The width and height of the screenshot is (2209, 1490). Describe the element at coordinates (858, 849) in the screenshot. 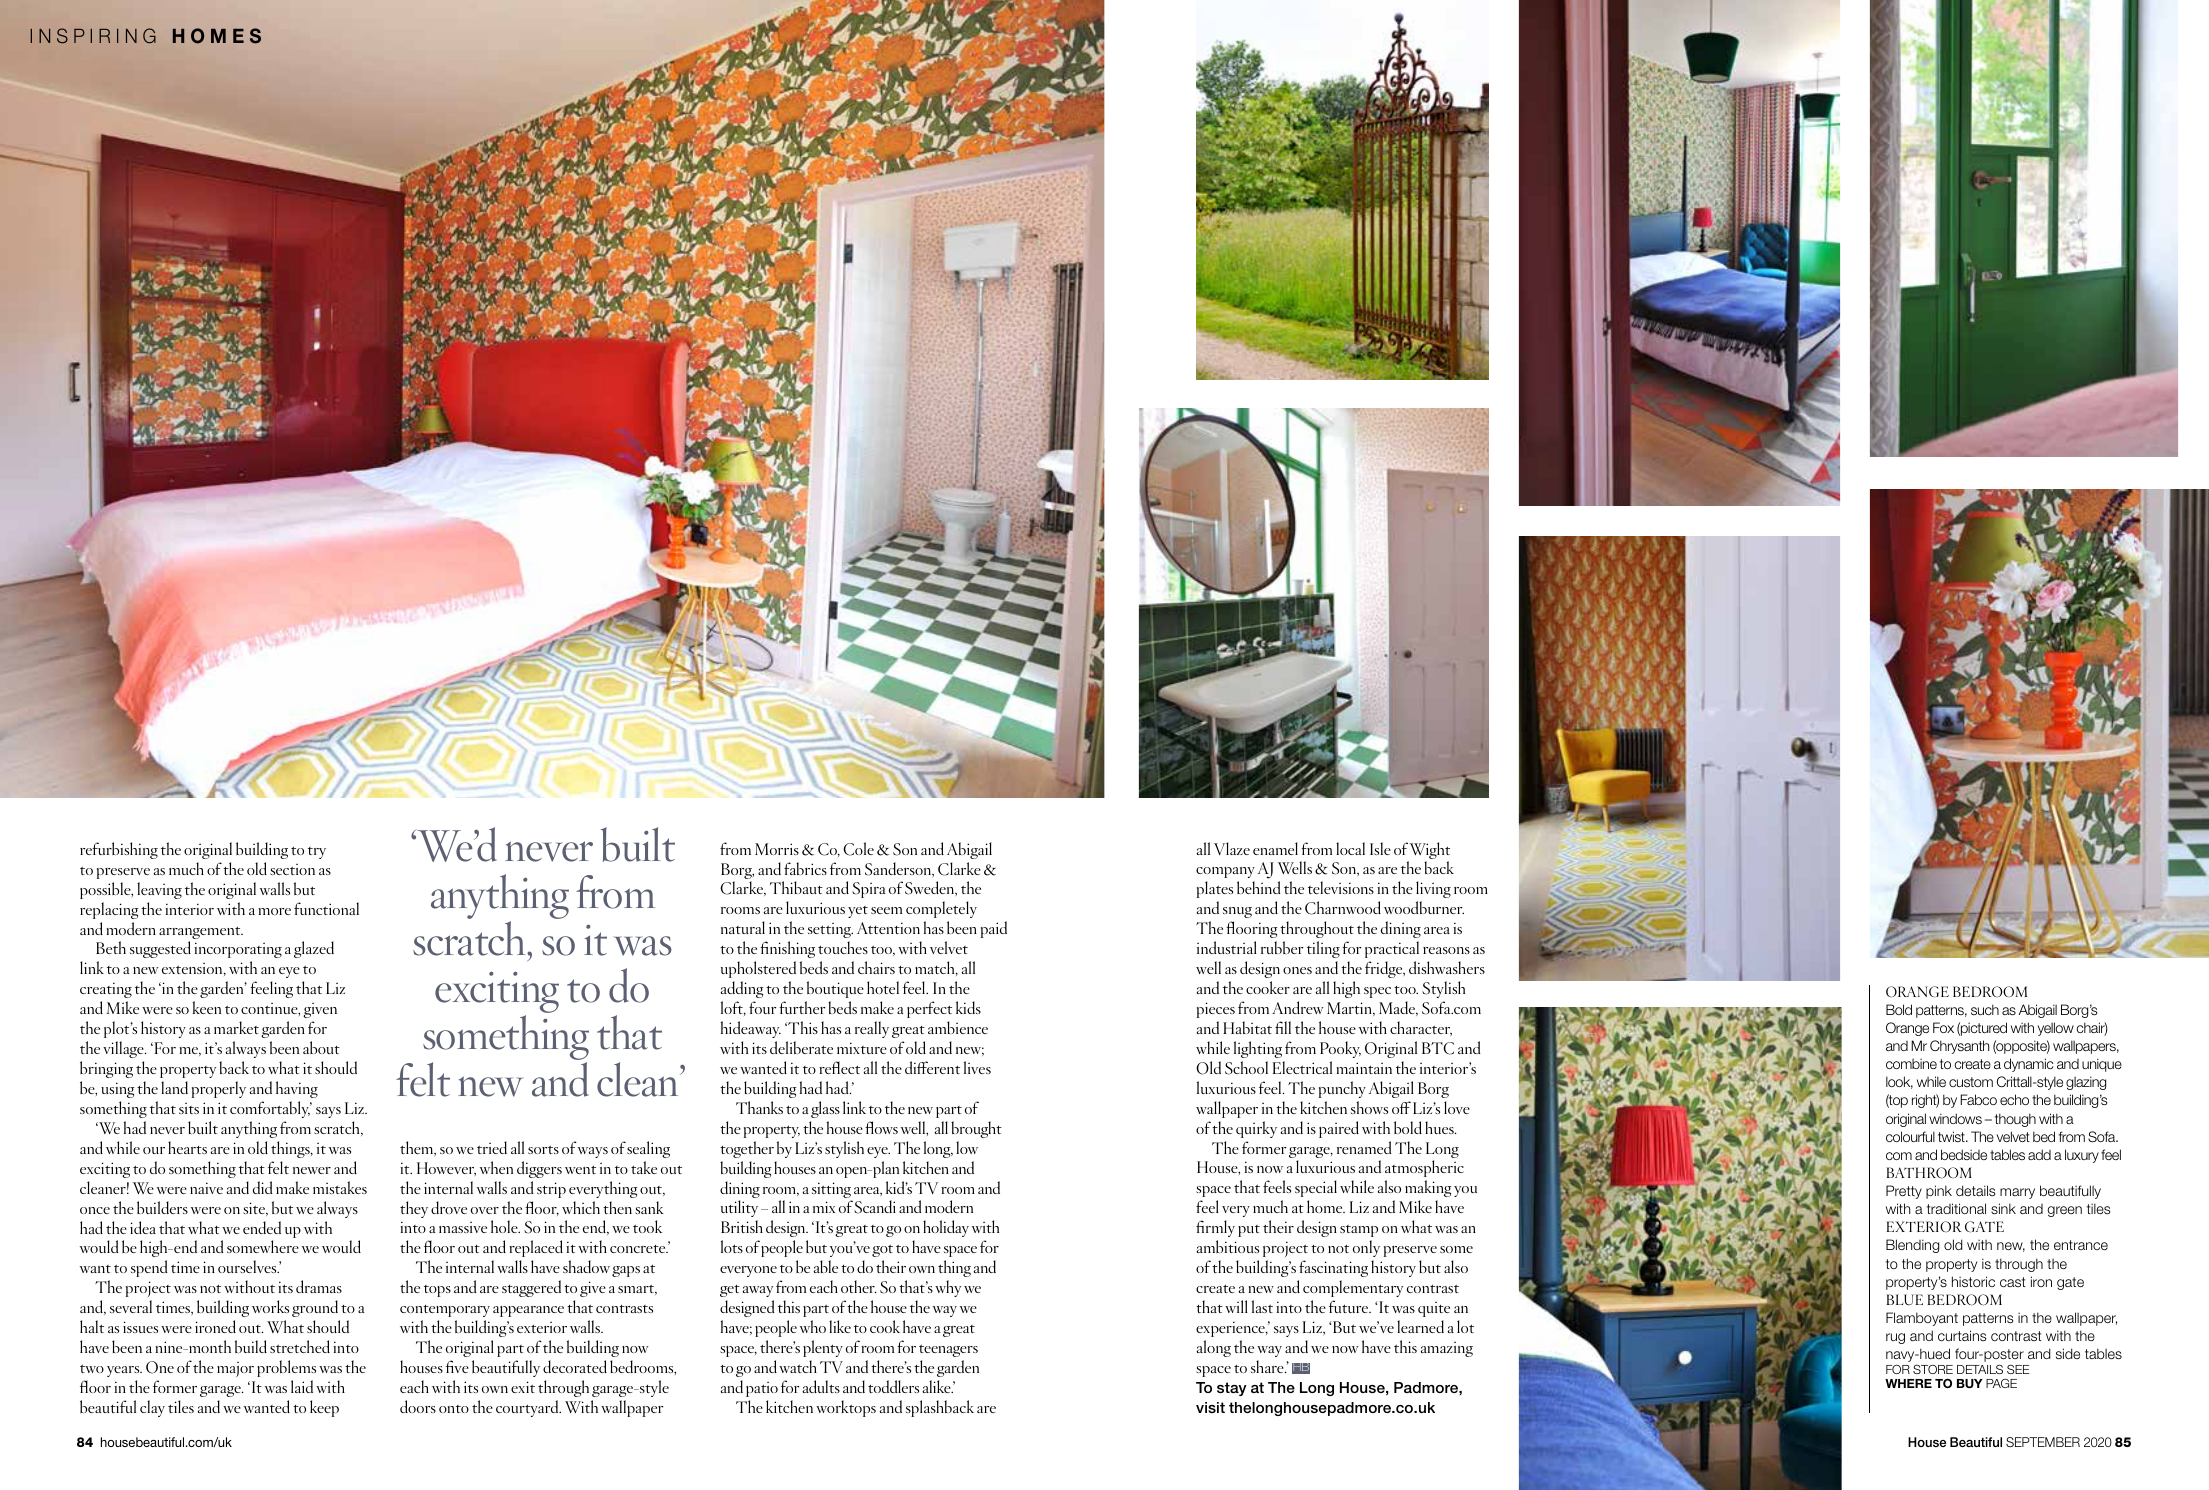

I see `Cole` at that location.
